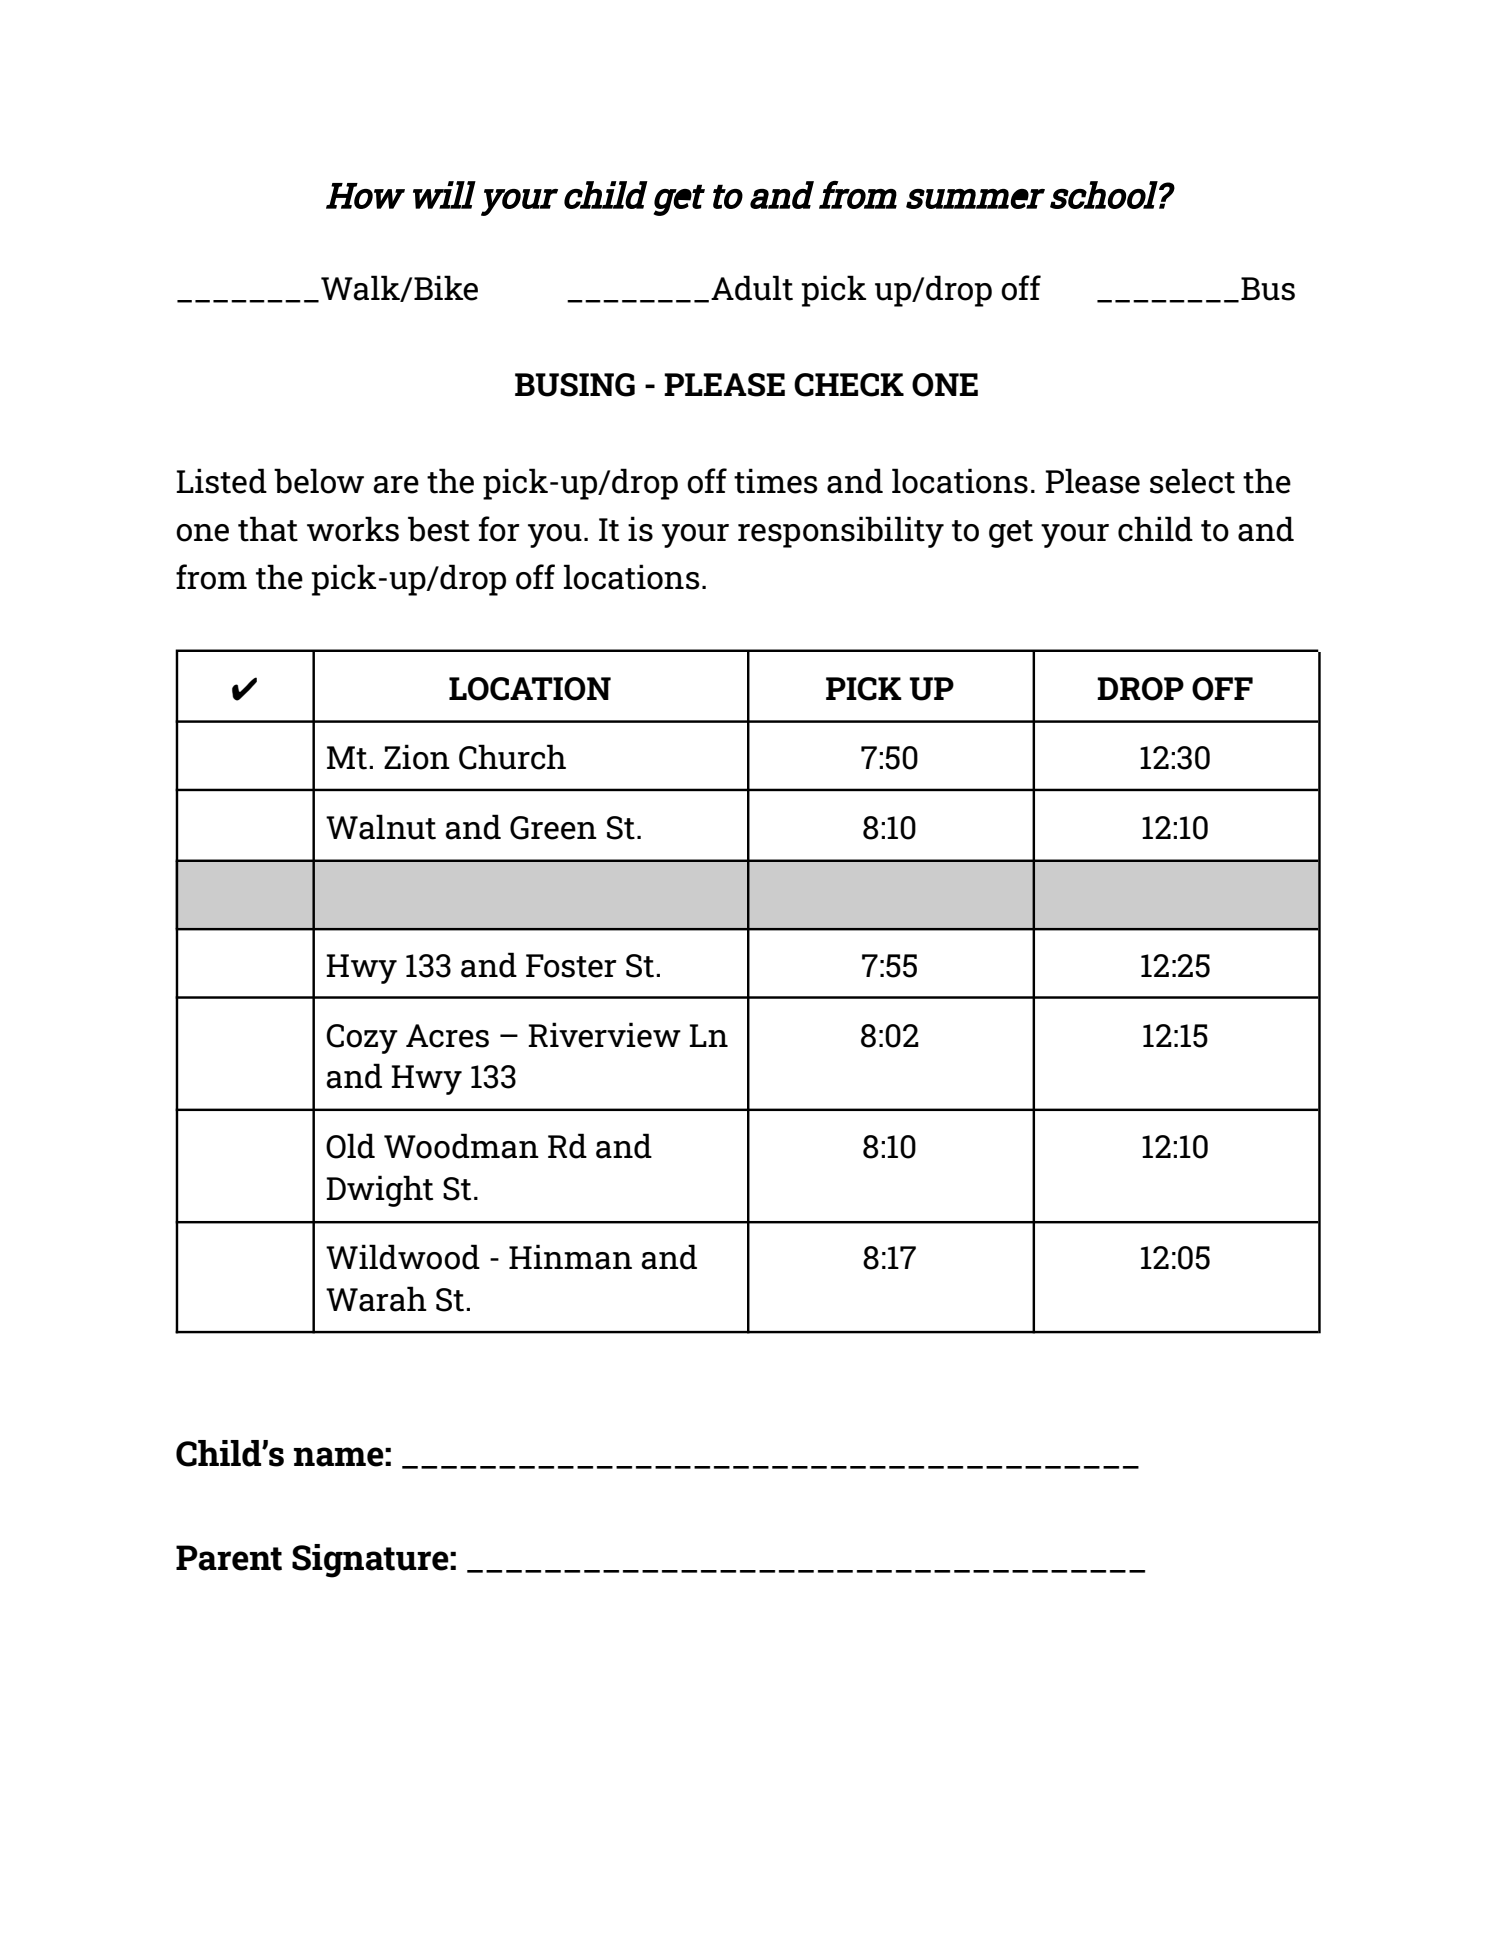 The height and width of the screenshot is (1934, 1494). I want to click on below, so click(319, 481).
